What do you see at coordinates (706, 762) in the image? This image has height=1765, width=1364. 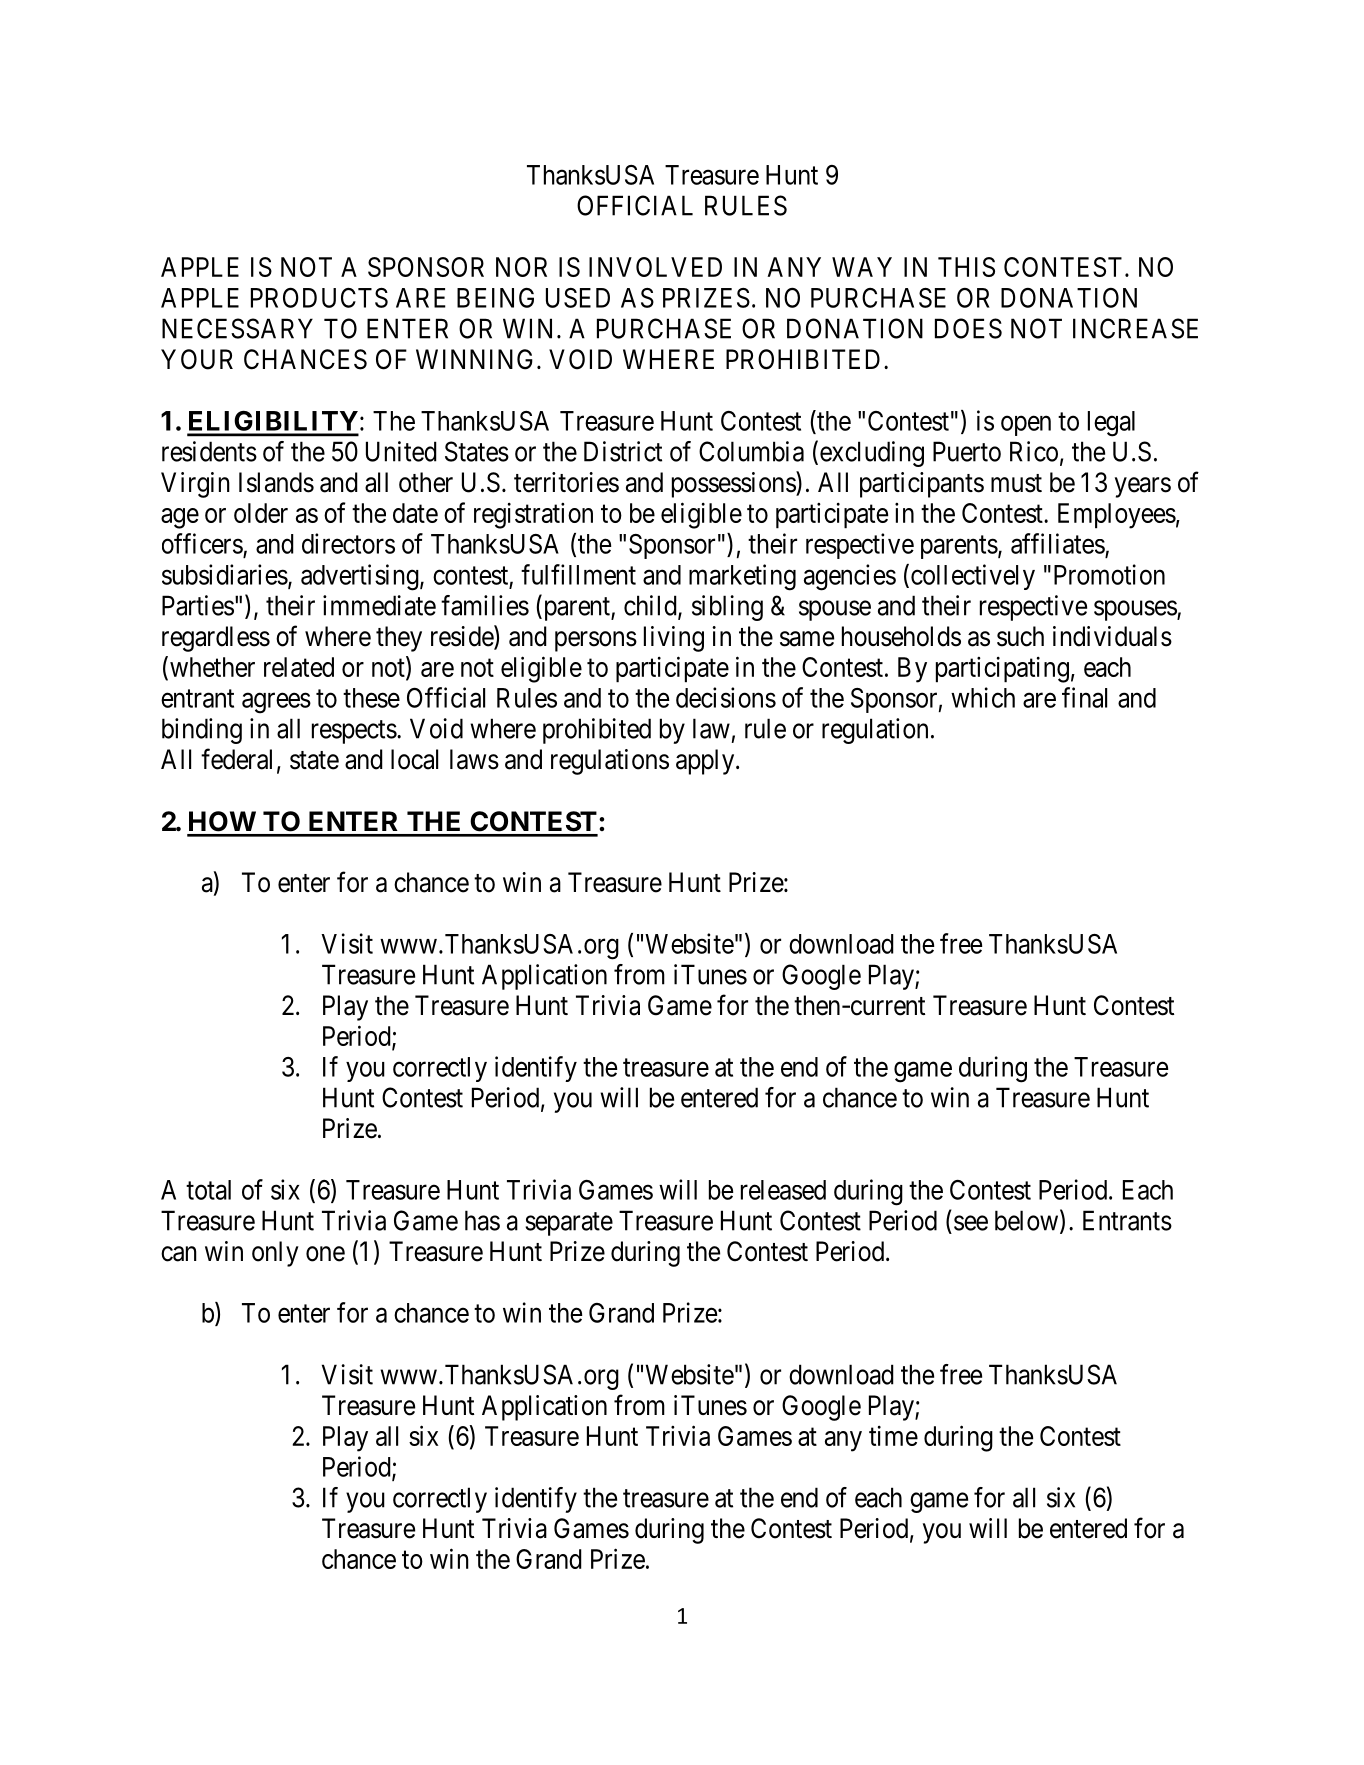 I see `apply` at bounding box center [706, 762].
